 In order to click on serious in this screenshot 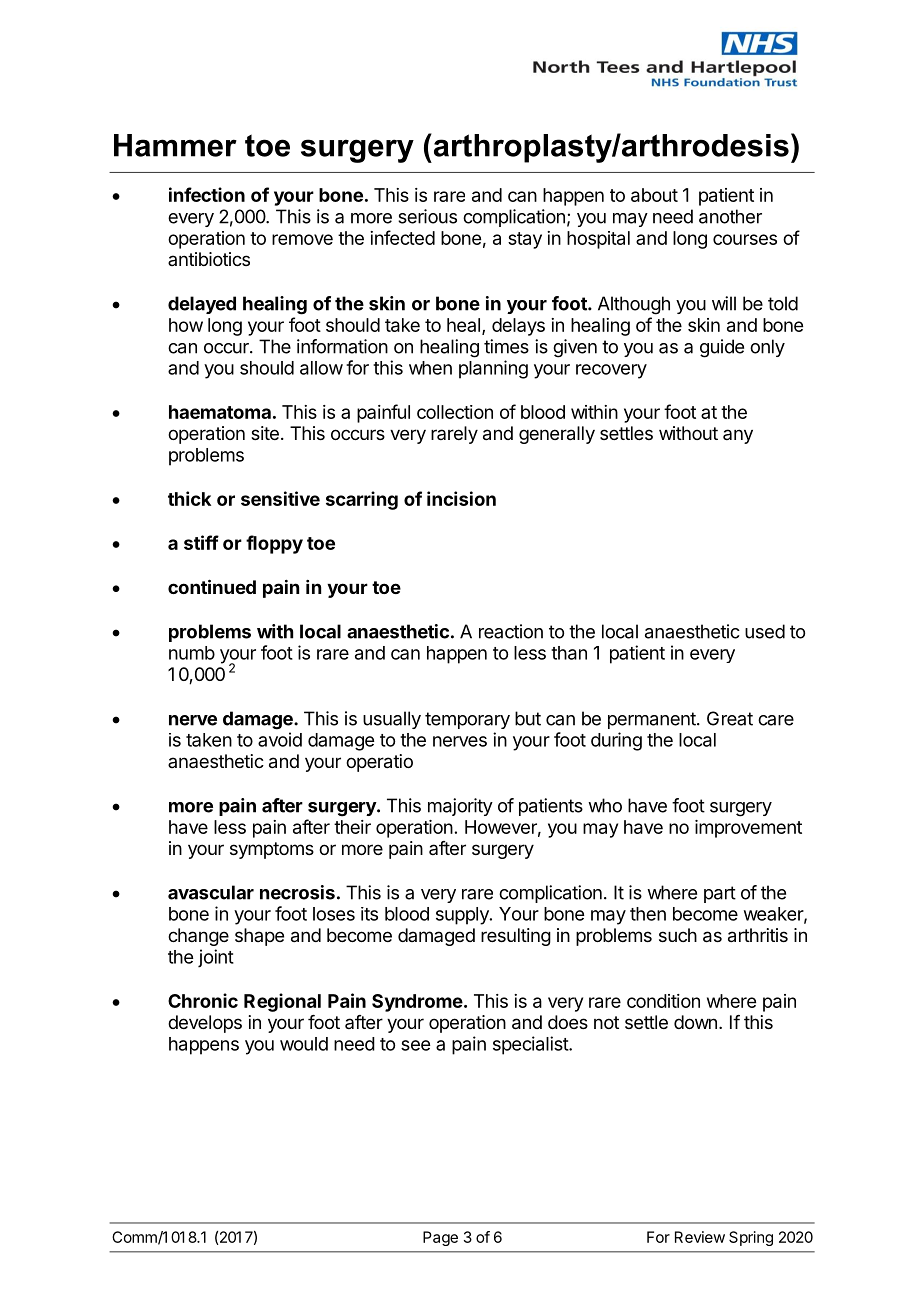, I will do `click(427, 216)`.
